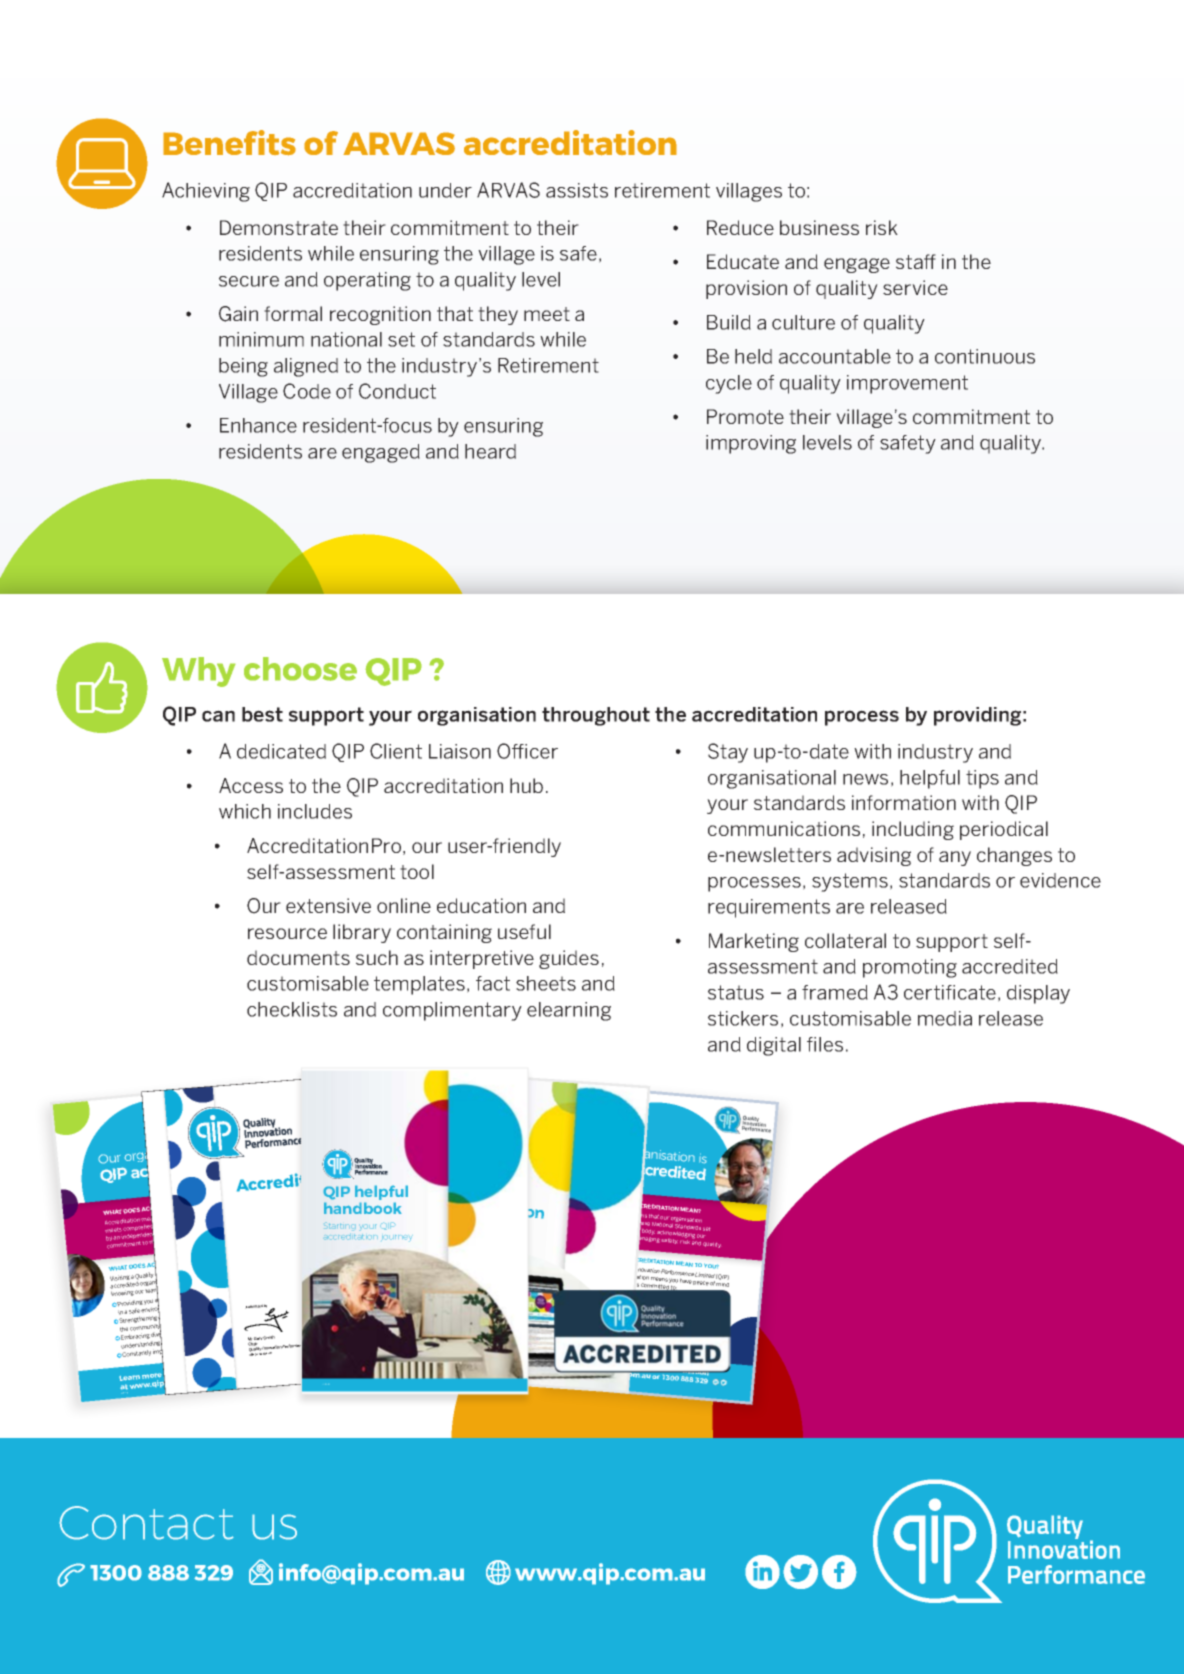 The width and height of the screenshot is (1184, 1674). I want to click on assists, so click(577, 190).
